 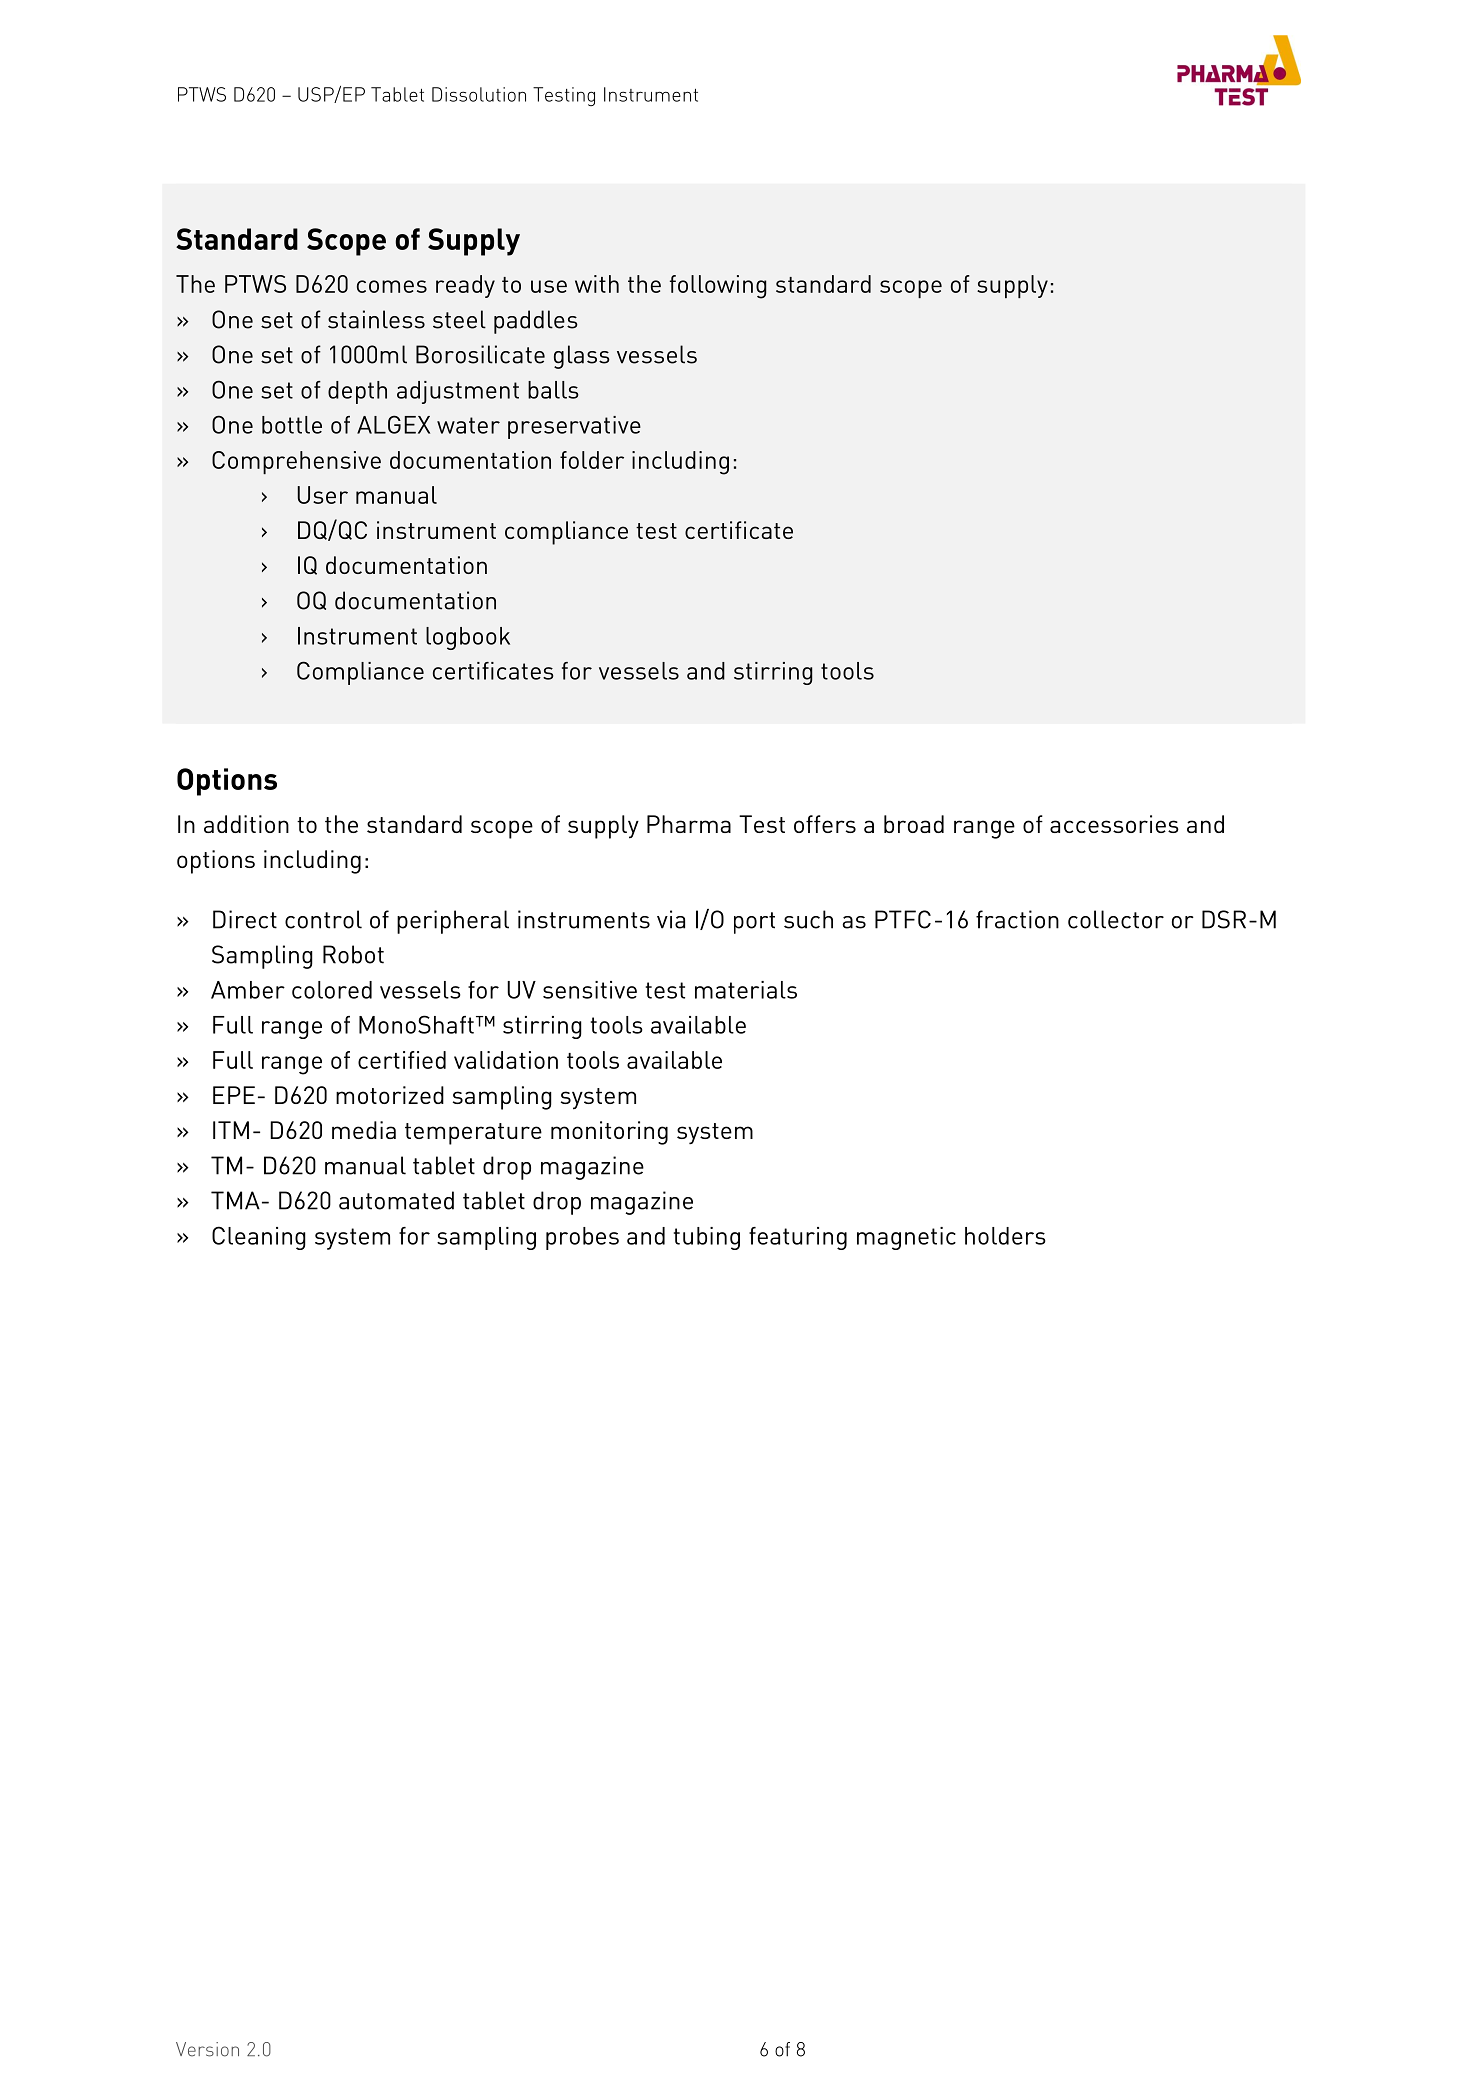 What do you see at coordinates (689, 824) in the document?
I see `Pharma` at bounding box center [689, 824].
